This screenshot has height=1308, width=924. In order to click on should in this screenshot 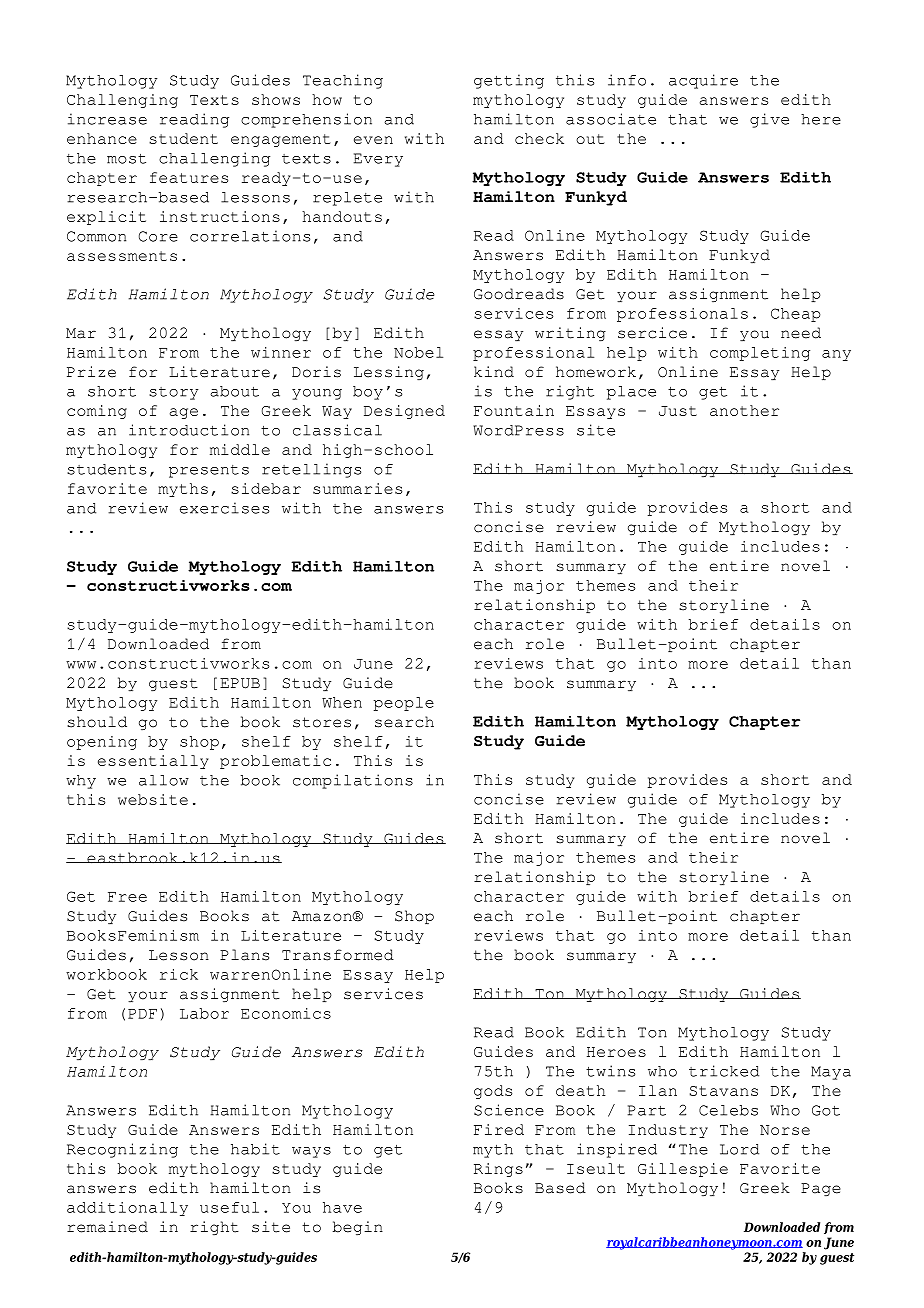, I will do `click(97, 722)`.
